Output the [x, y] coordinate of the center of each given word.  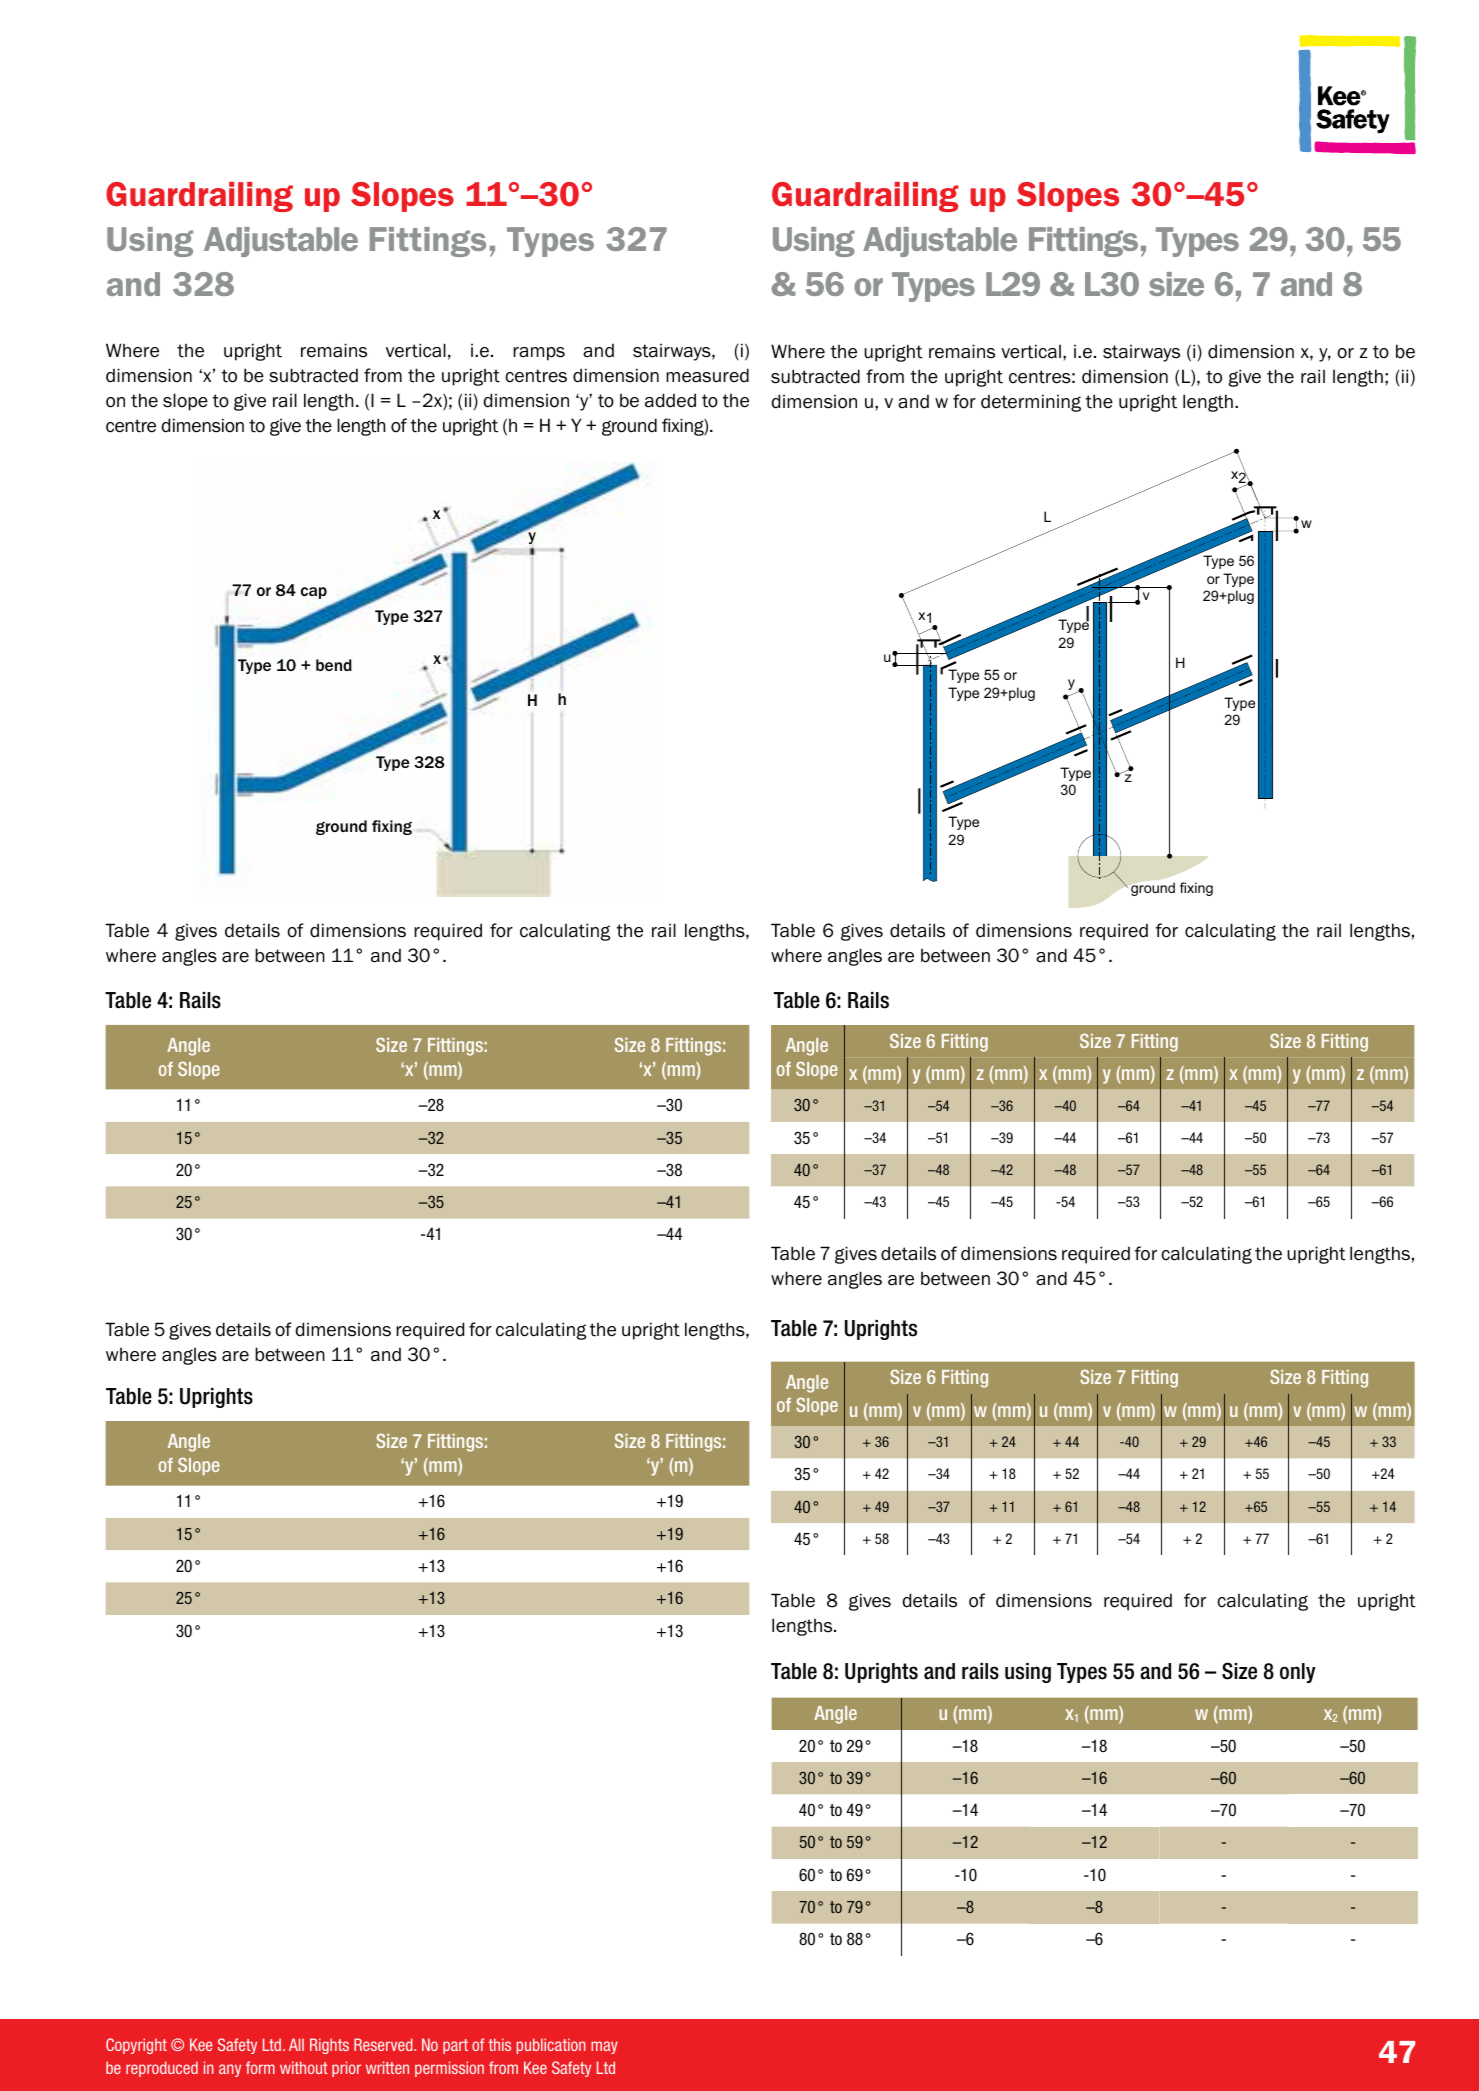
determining [1031, 403]
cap [314, 593]
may [604, 2047]
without [304, 2067]
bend [334, 665]
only [1298, 1673]
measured [707, 375]
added [670, 400]
